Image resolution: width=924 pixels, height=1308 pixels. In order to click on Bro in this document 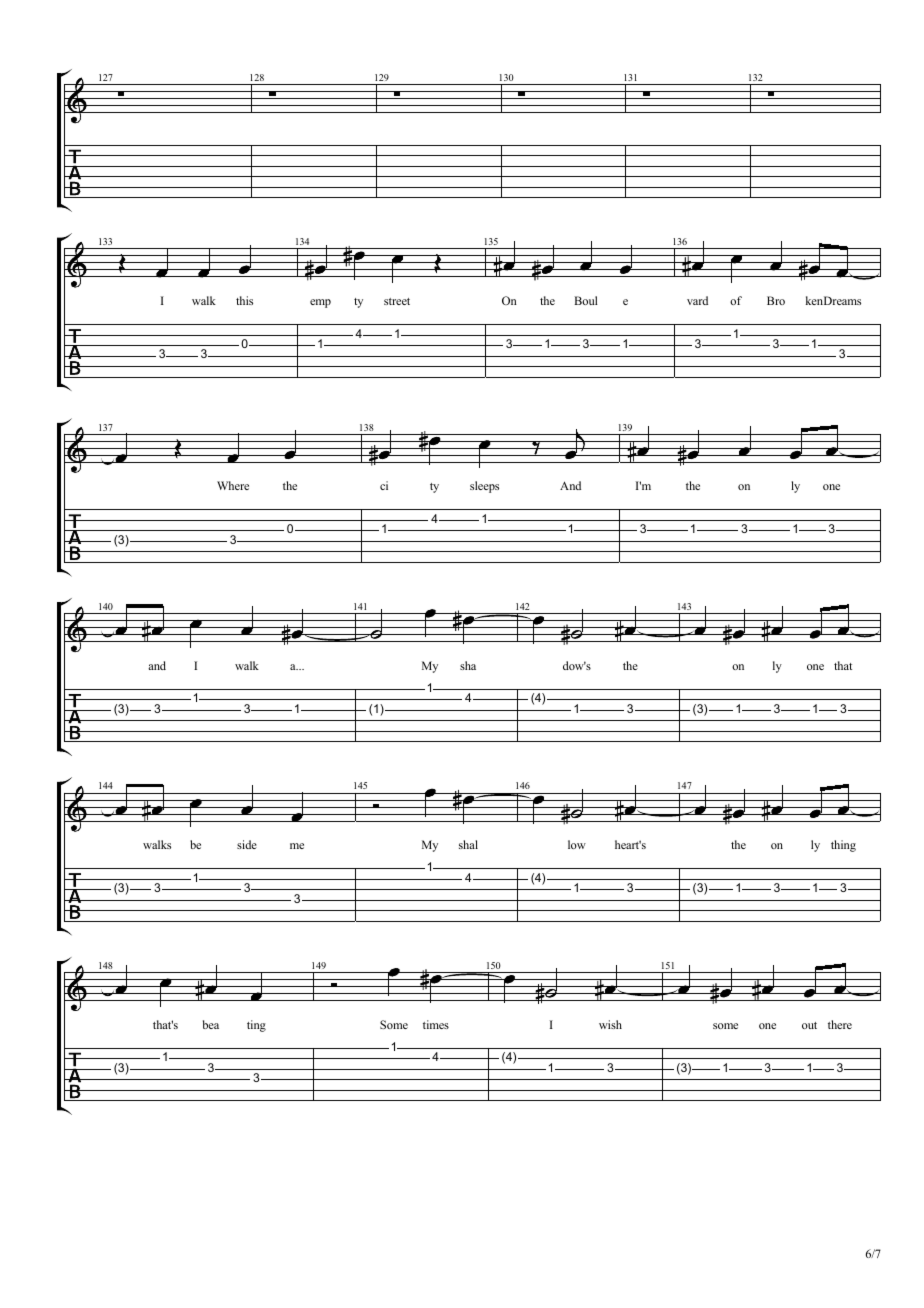, I will do `click(776, 300)`.
